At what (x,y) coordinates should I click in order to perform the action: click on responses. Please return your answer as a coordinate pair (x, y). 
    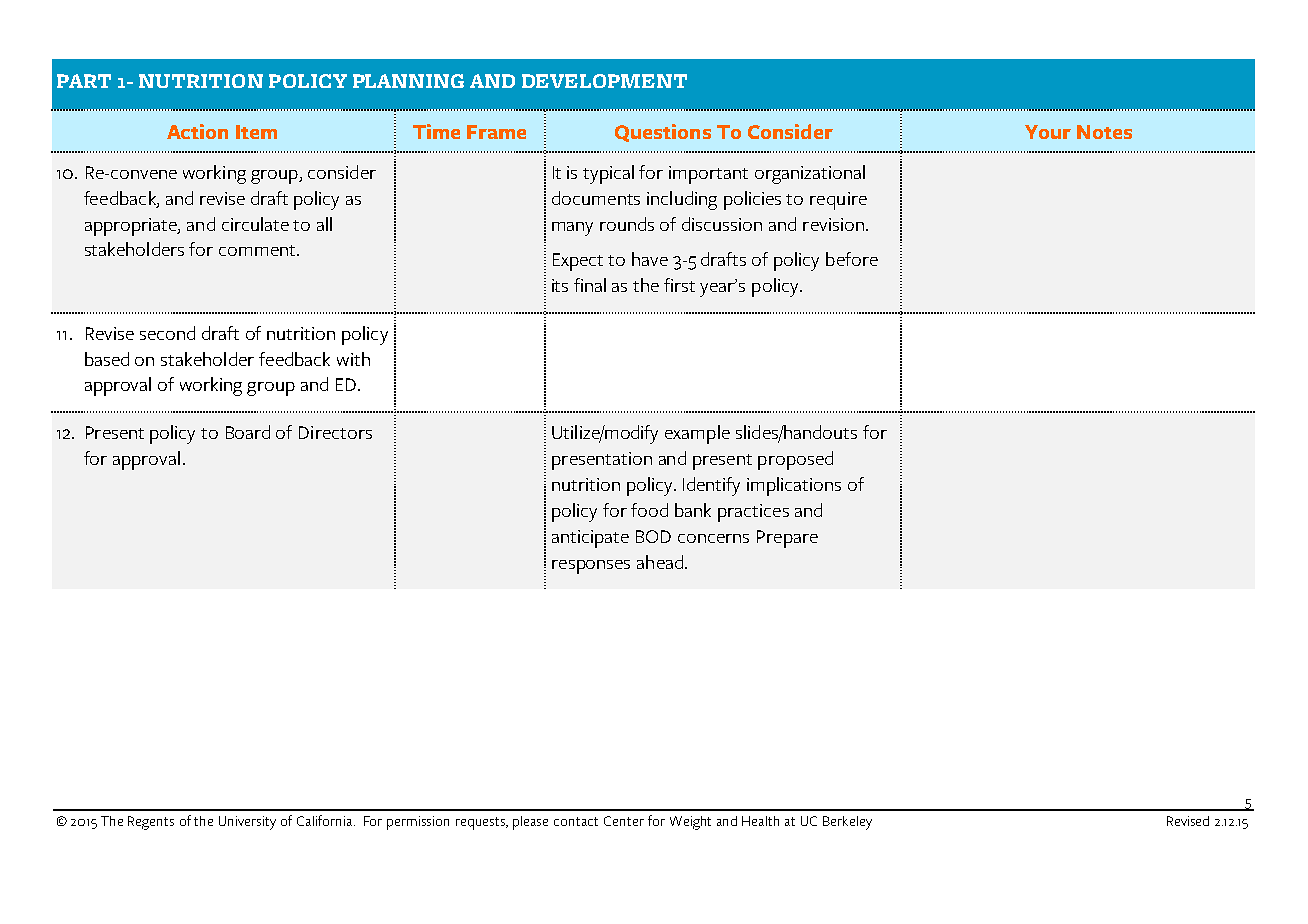
    Looking at the image, I should click on (591, 567).
